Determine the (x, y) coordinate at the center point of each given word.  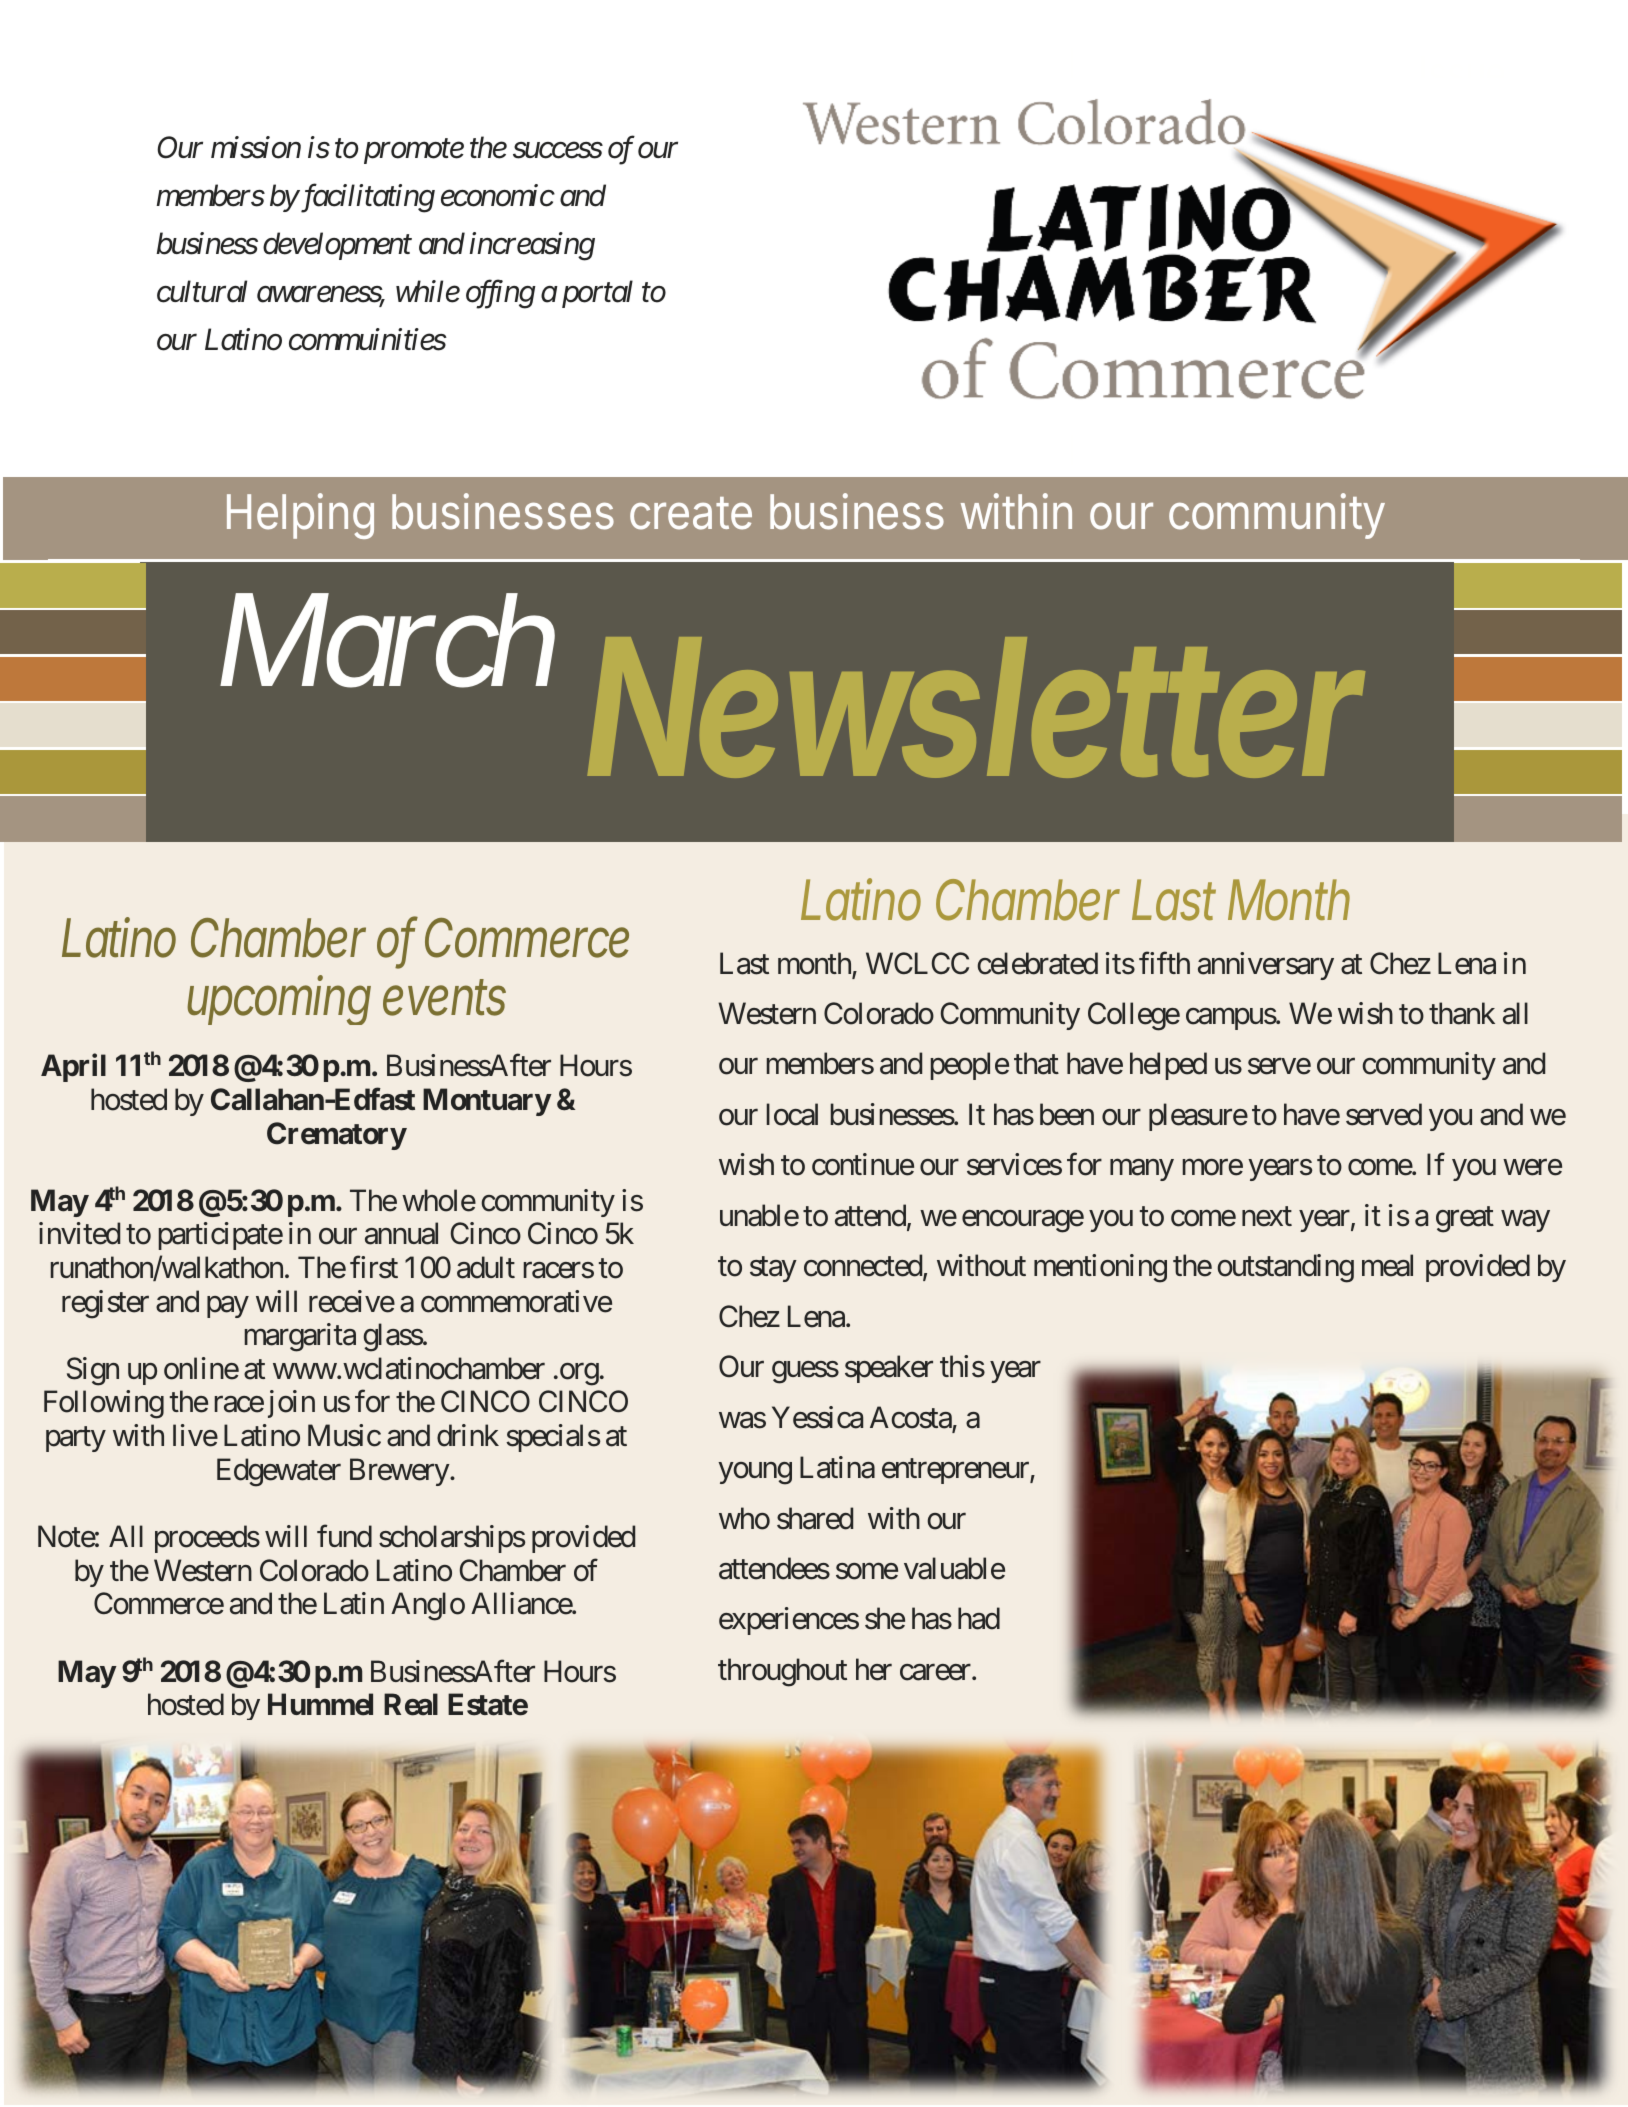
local (792, 1114)
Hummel (320, 1705)
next (1267, 1217)
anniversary (1266, 966)
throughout (782, 1672)
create (691, 513)
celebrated (1038, 963)
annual (401, 1233)
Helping (300, 516)
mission (256, 148)
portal (597, 294)
